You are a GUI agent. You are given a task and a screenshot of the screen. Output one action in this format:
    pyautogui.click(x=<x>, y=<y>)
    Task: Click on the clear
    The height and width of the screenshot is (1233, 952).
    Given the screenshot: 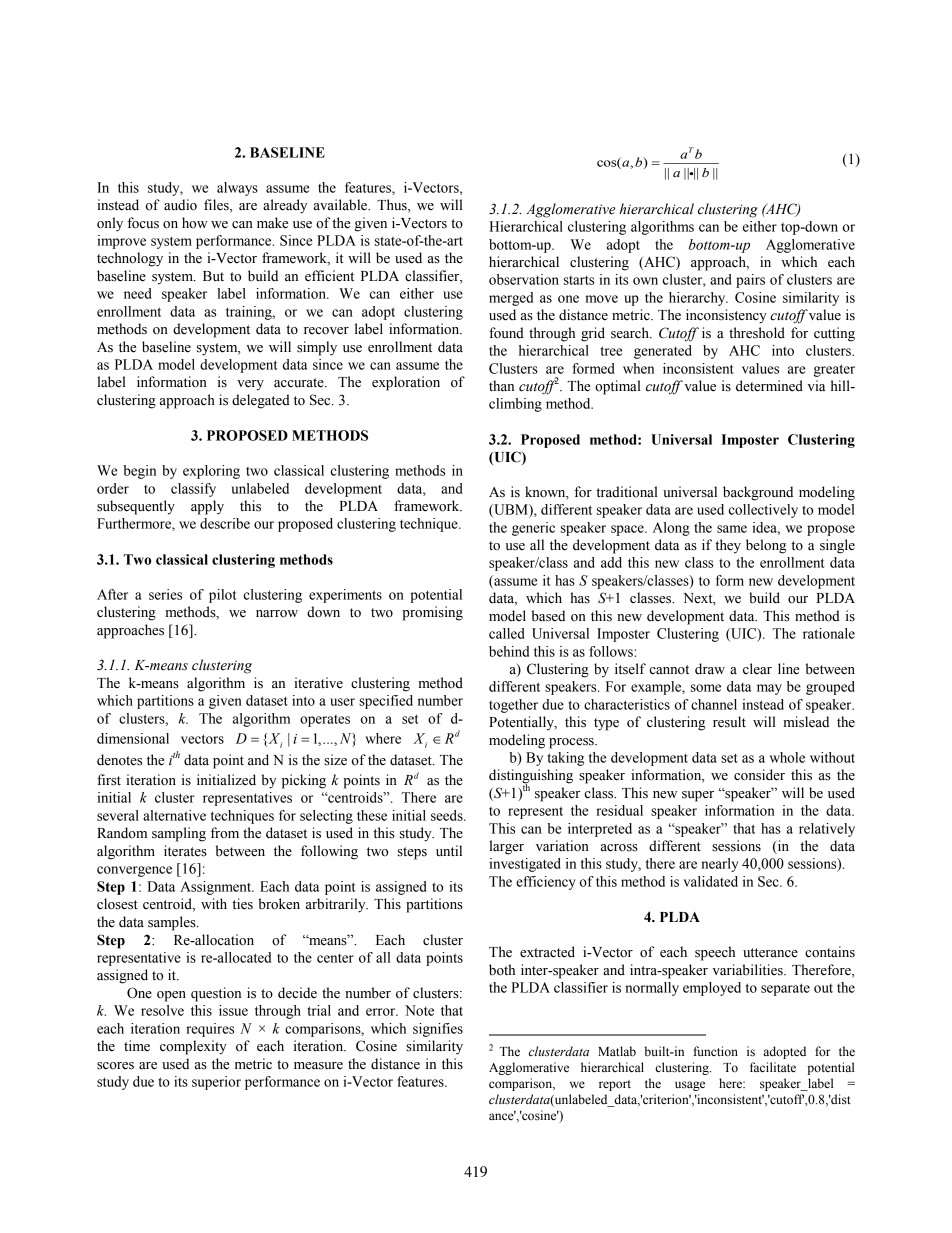 What is the action you would take?
    pyautogui.click(x=757, y=669)
